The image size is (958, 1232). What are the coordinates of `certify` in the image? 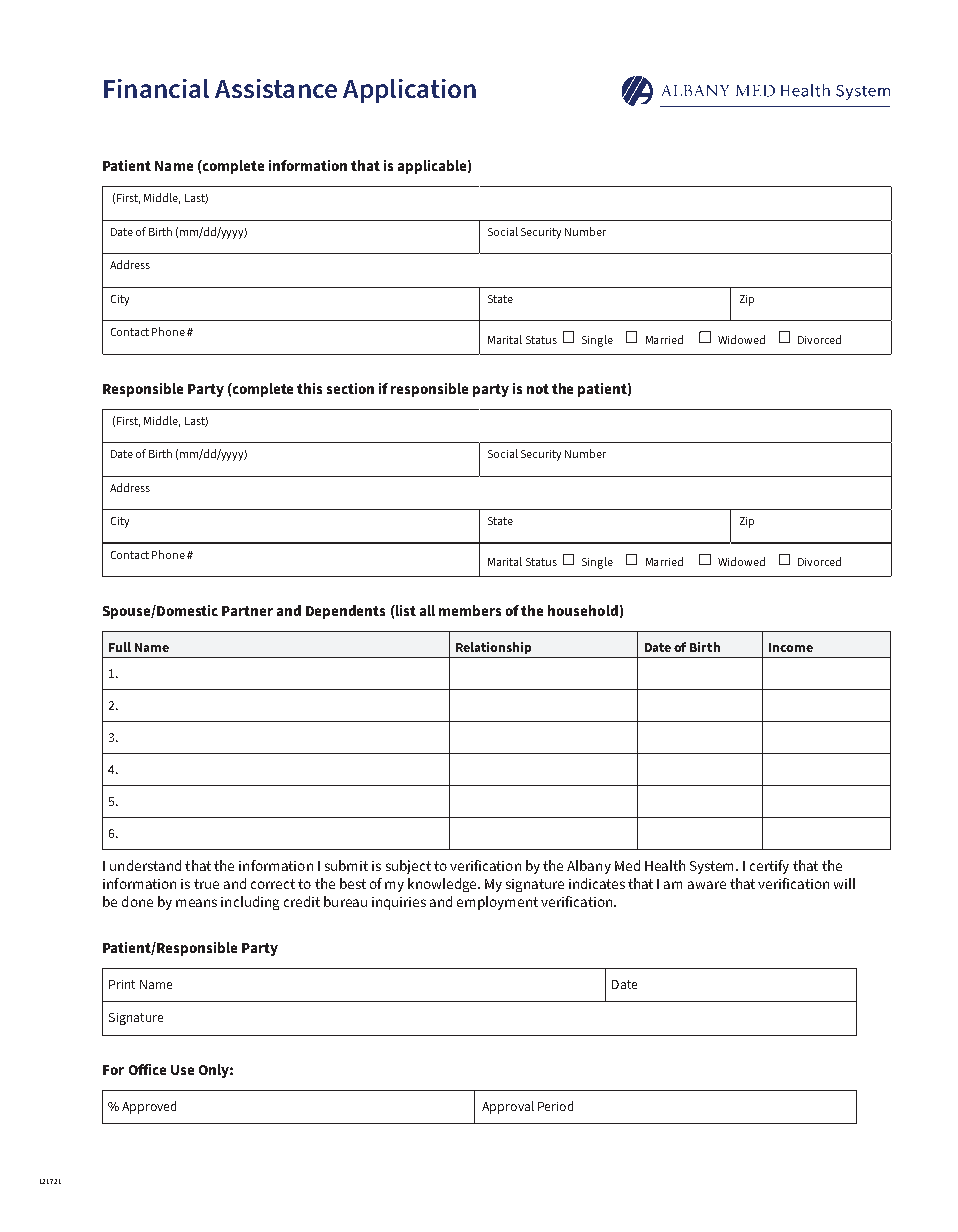 It's located at (769, 867).
